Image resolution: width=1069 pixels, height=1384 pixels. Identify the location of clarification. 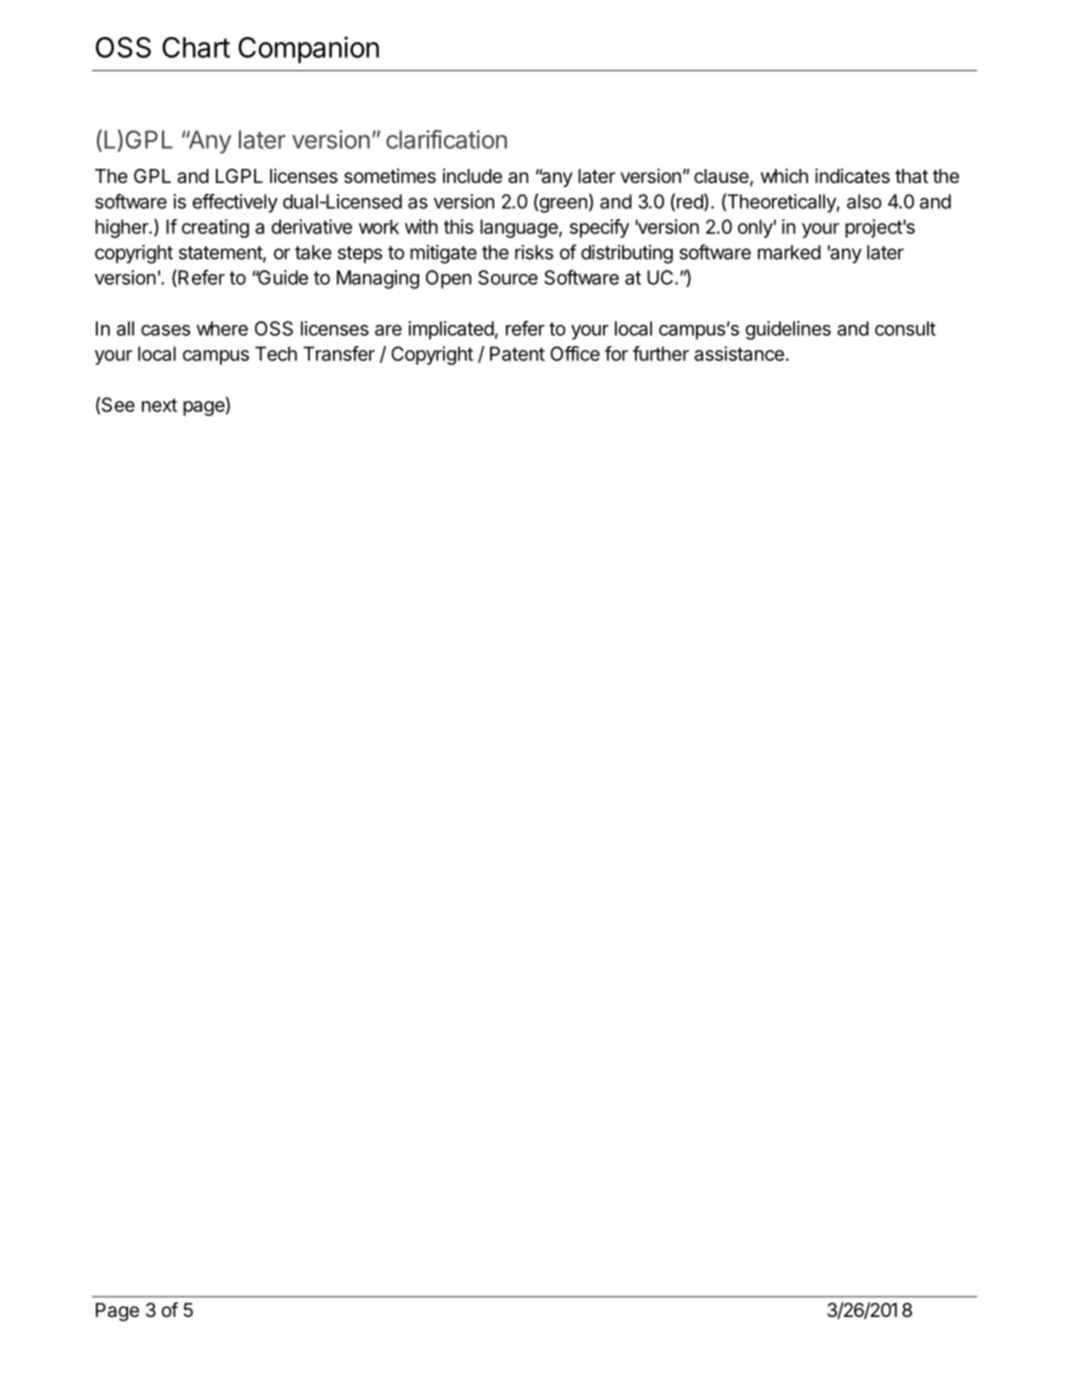
(446, 139).
